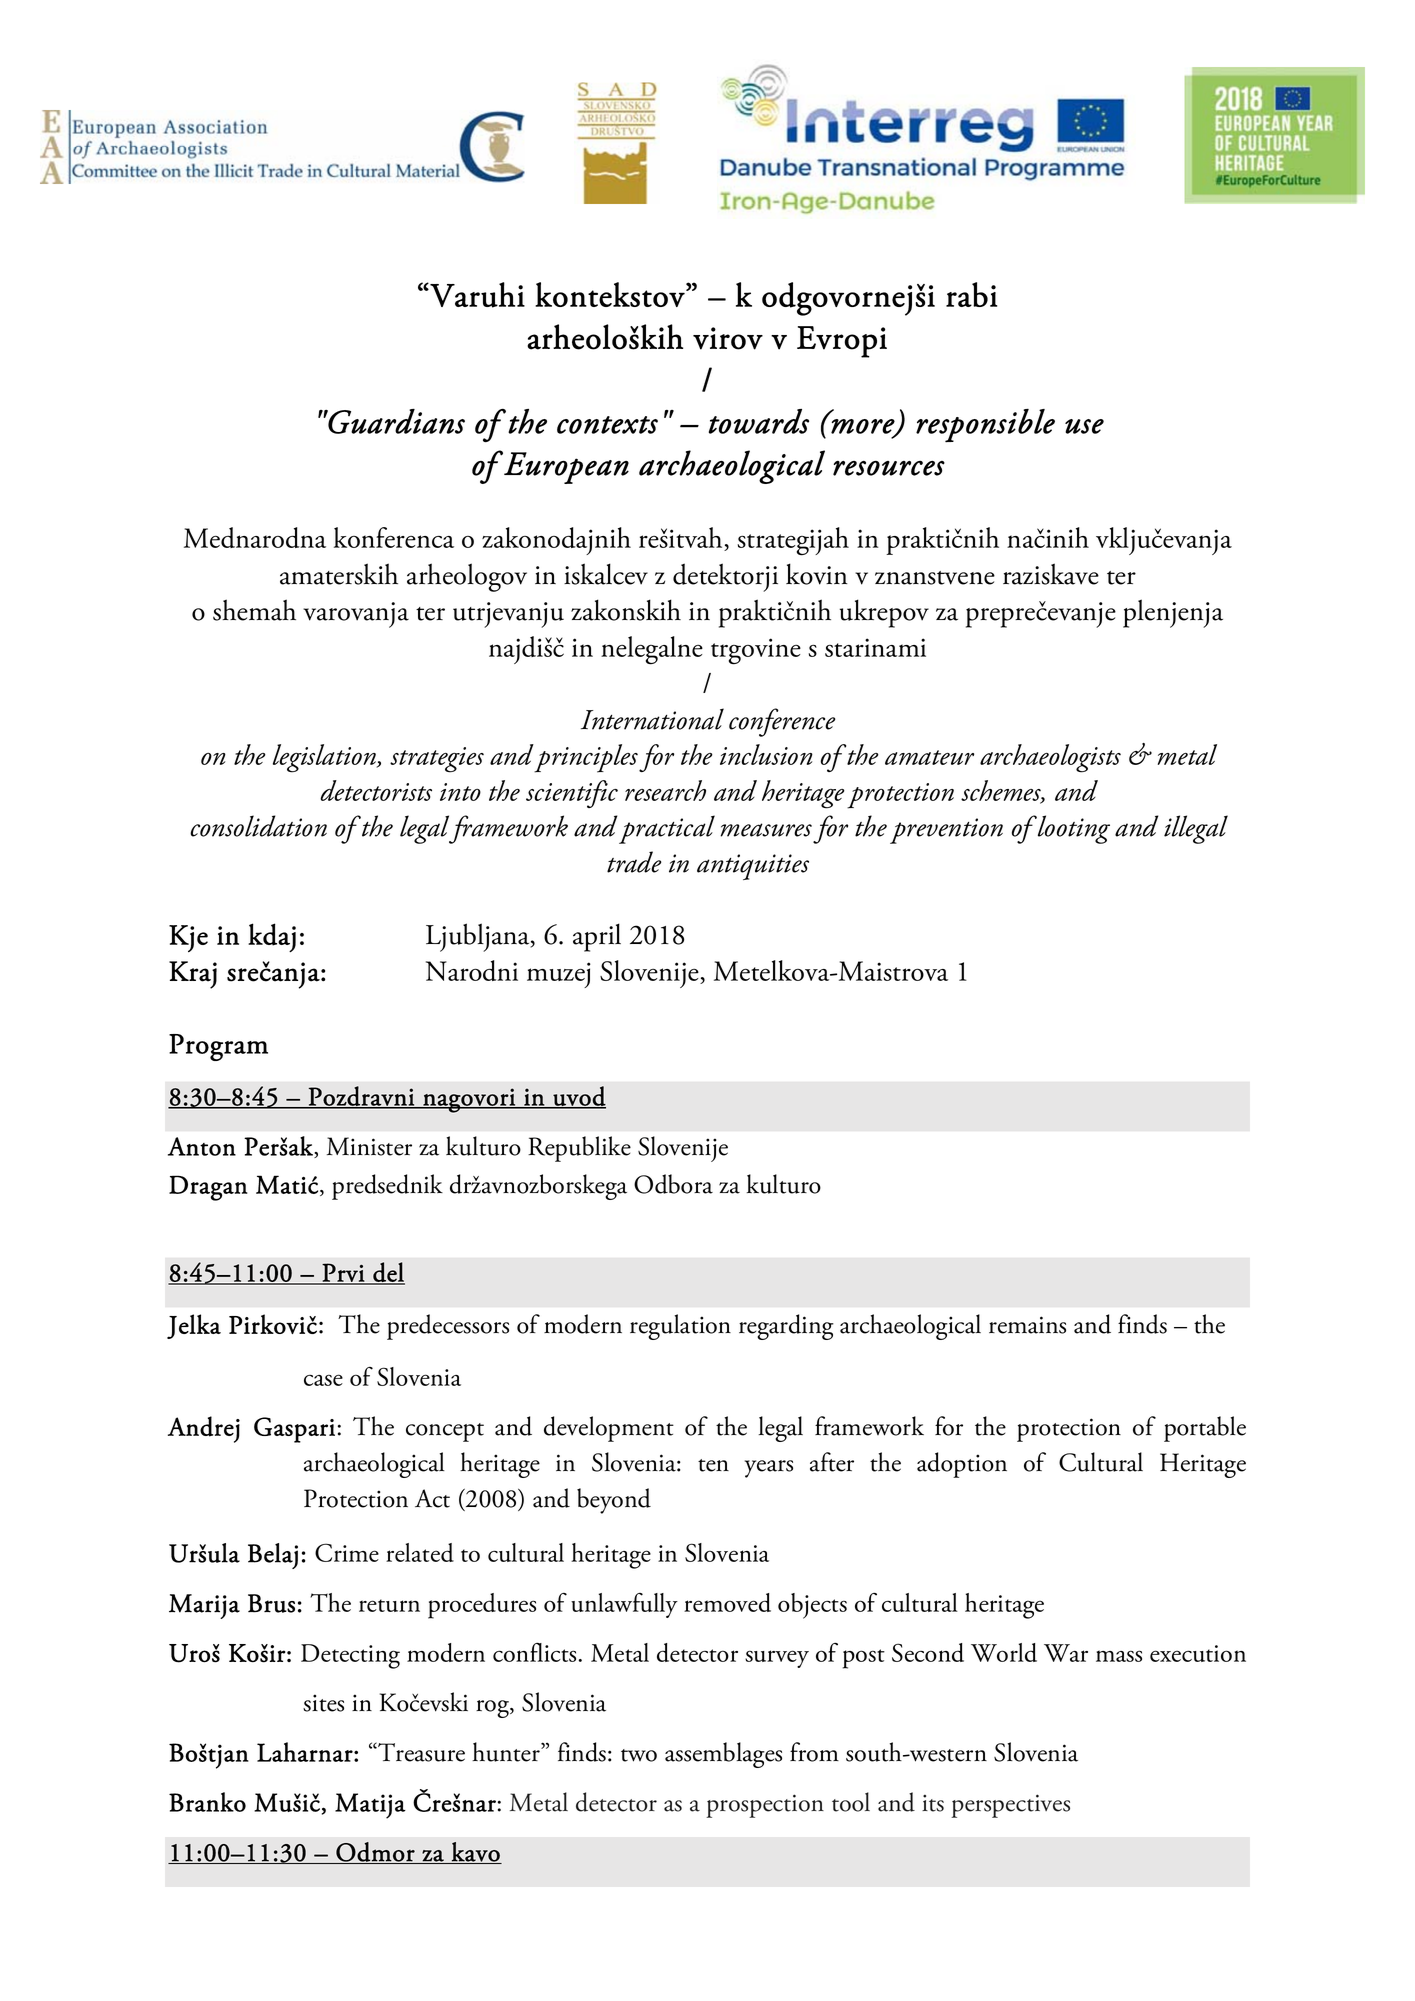 The width and height of the screenshot is (1415, 2001). Describe the element at coordinates (1010, 1806) in the screenshot. I see `perspectives` at that location.
